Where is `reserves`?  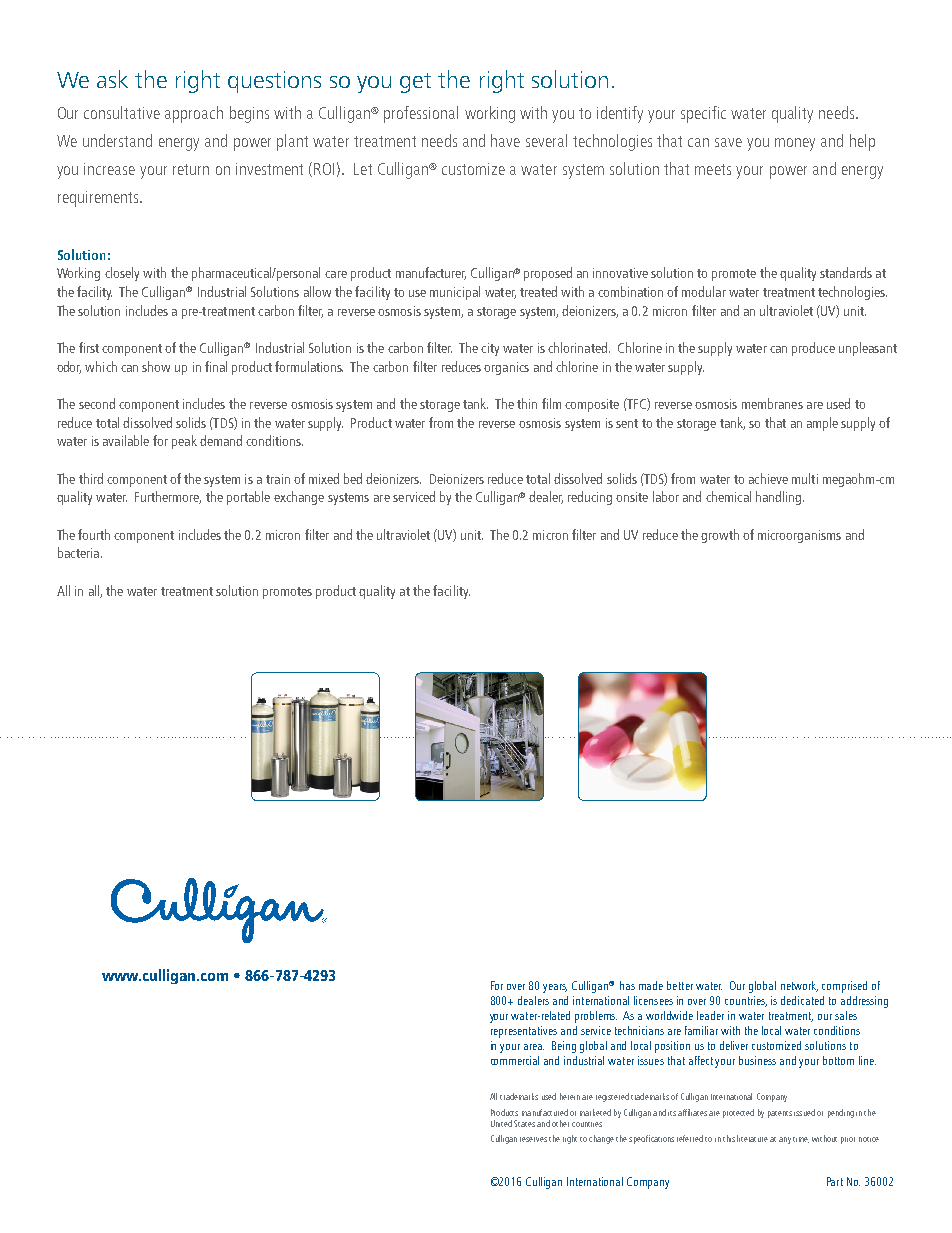
reserves is located at coordinates (533, 1139).
